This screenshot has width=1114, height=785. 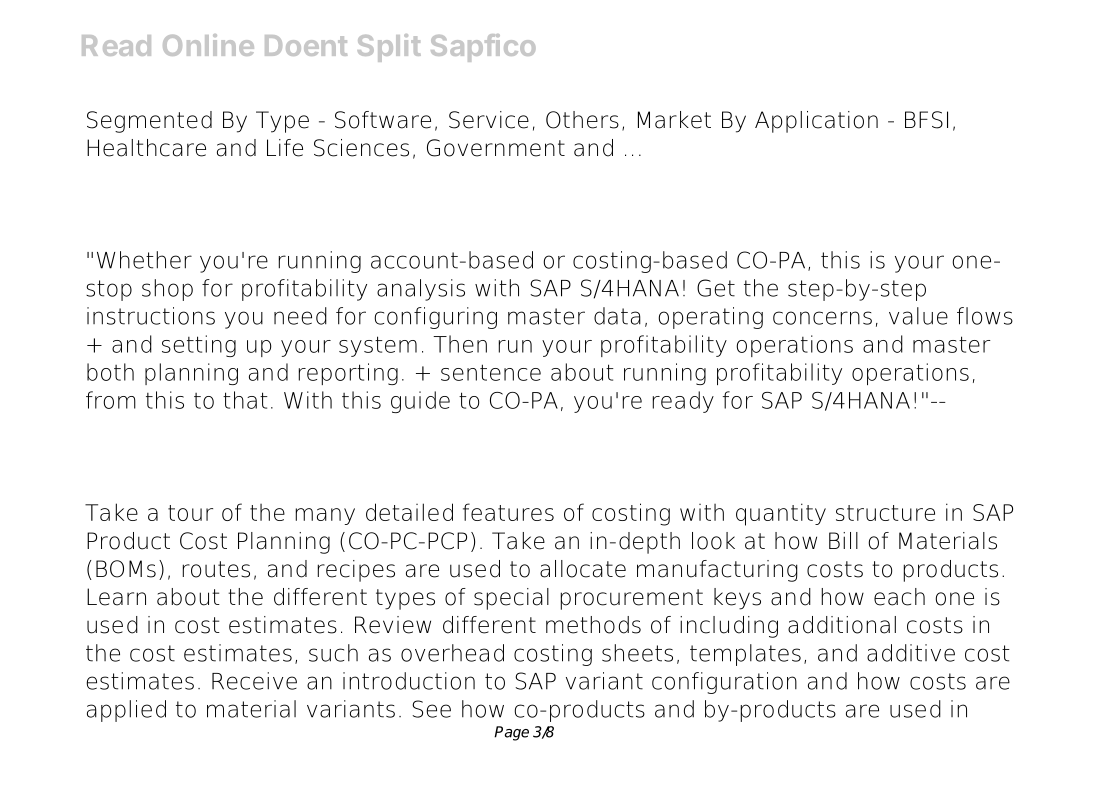 I want to click on sentence, so click(x=491, y=372).
